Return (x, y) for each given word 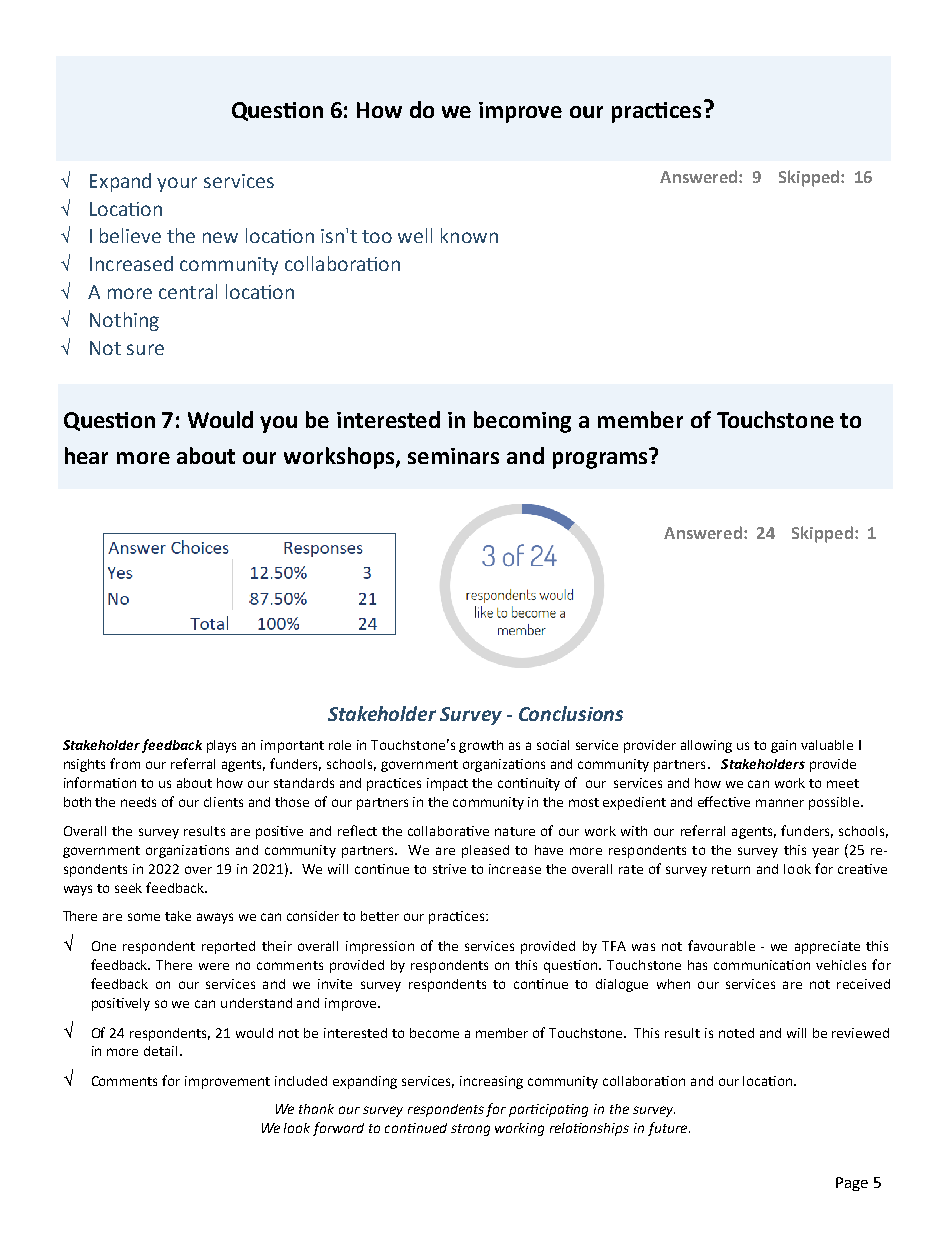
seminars (453, 456)
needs (138, 802)
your (177, 184)
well (415, 235)
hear (86, 455)
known (469, 235)
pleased (485, 851)
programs (601, 459)
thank (316, 1109)
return (731, 869)
